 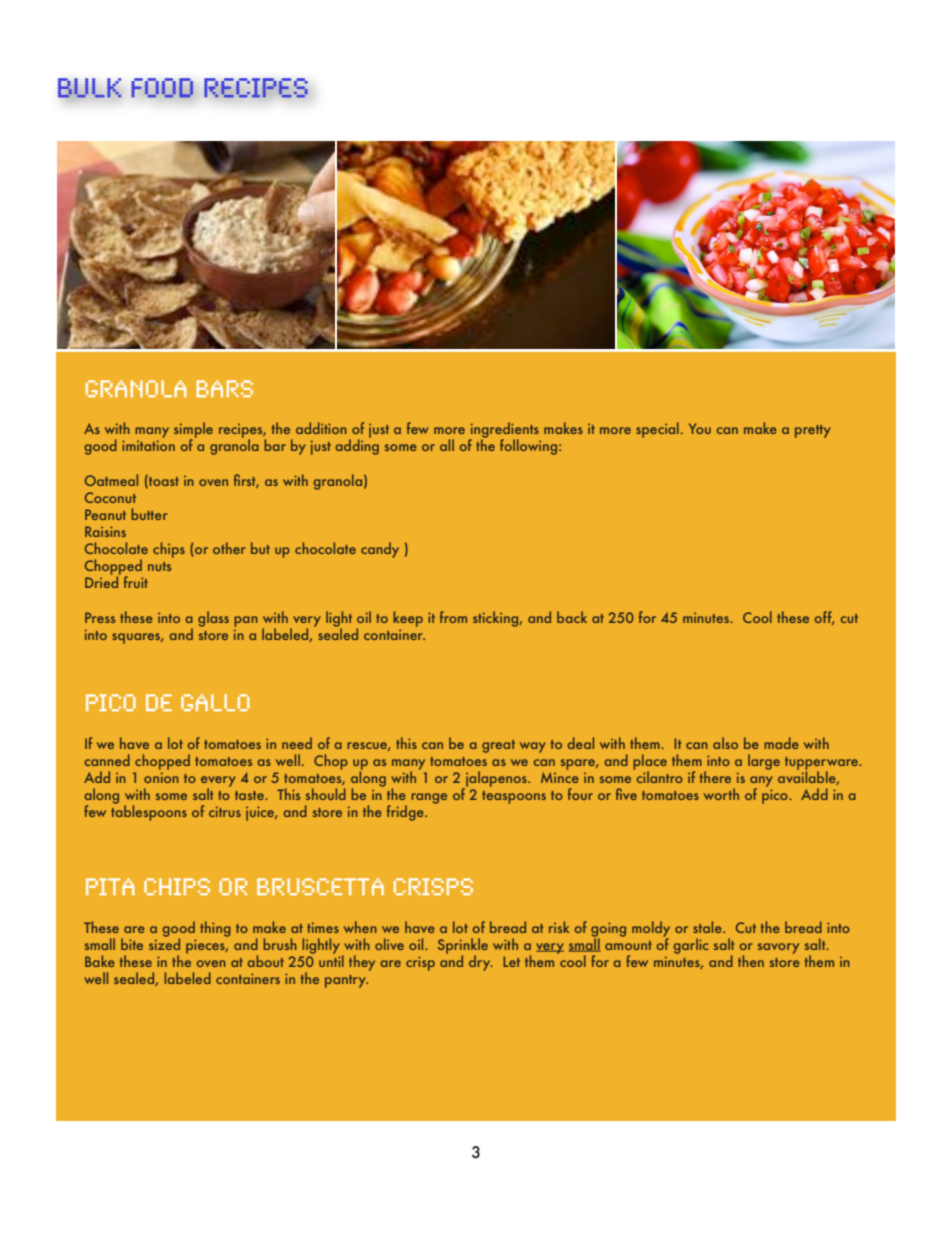 What do you see at coordinates (107, 760) in the screenshot?
I see `canned` at bounding box center [107, 760].
